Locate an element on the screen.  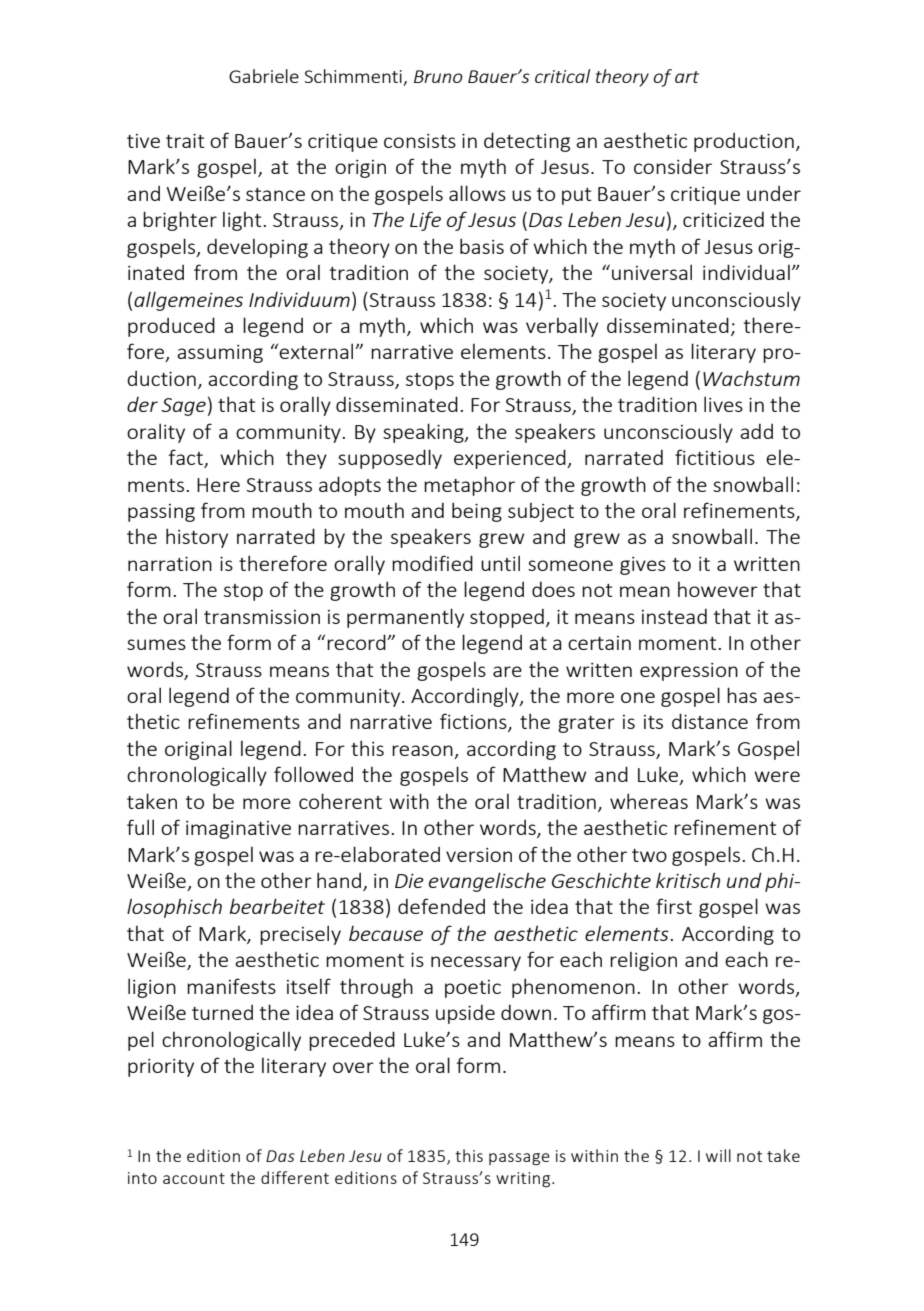
trait is located at coordinates (185, 141).
